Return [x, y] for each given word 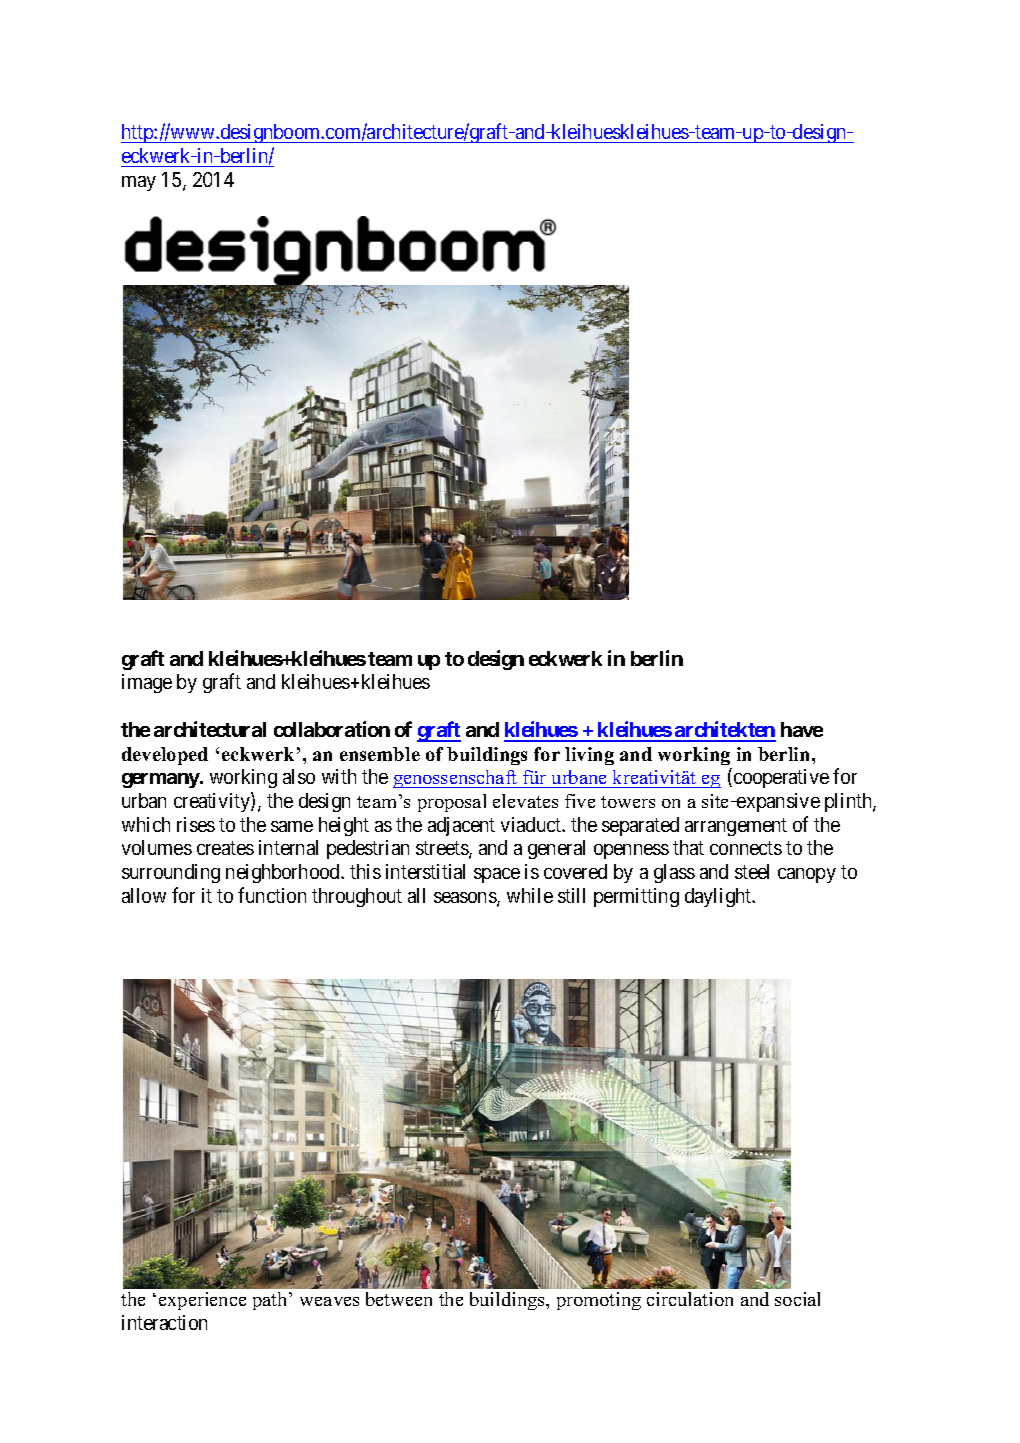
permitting [636, 897]
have [802, 729]
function [272, 895]
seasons [466, 899]
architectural [210, 729]
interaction [164, 1322]
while [530, 895]
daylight [719, 897]
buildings [487, 756]
